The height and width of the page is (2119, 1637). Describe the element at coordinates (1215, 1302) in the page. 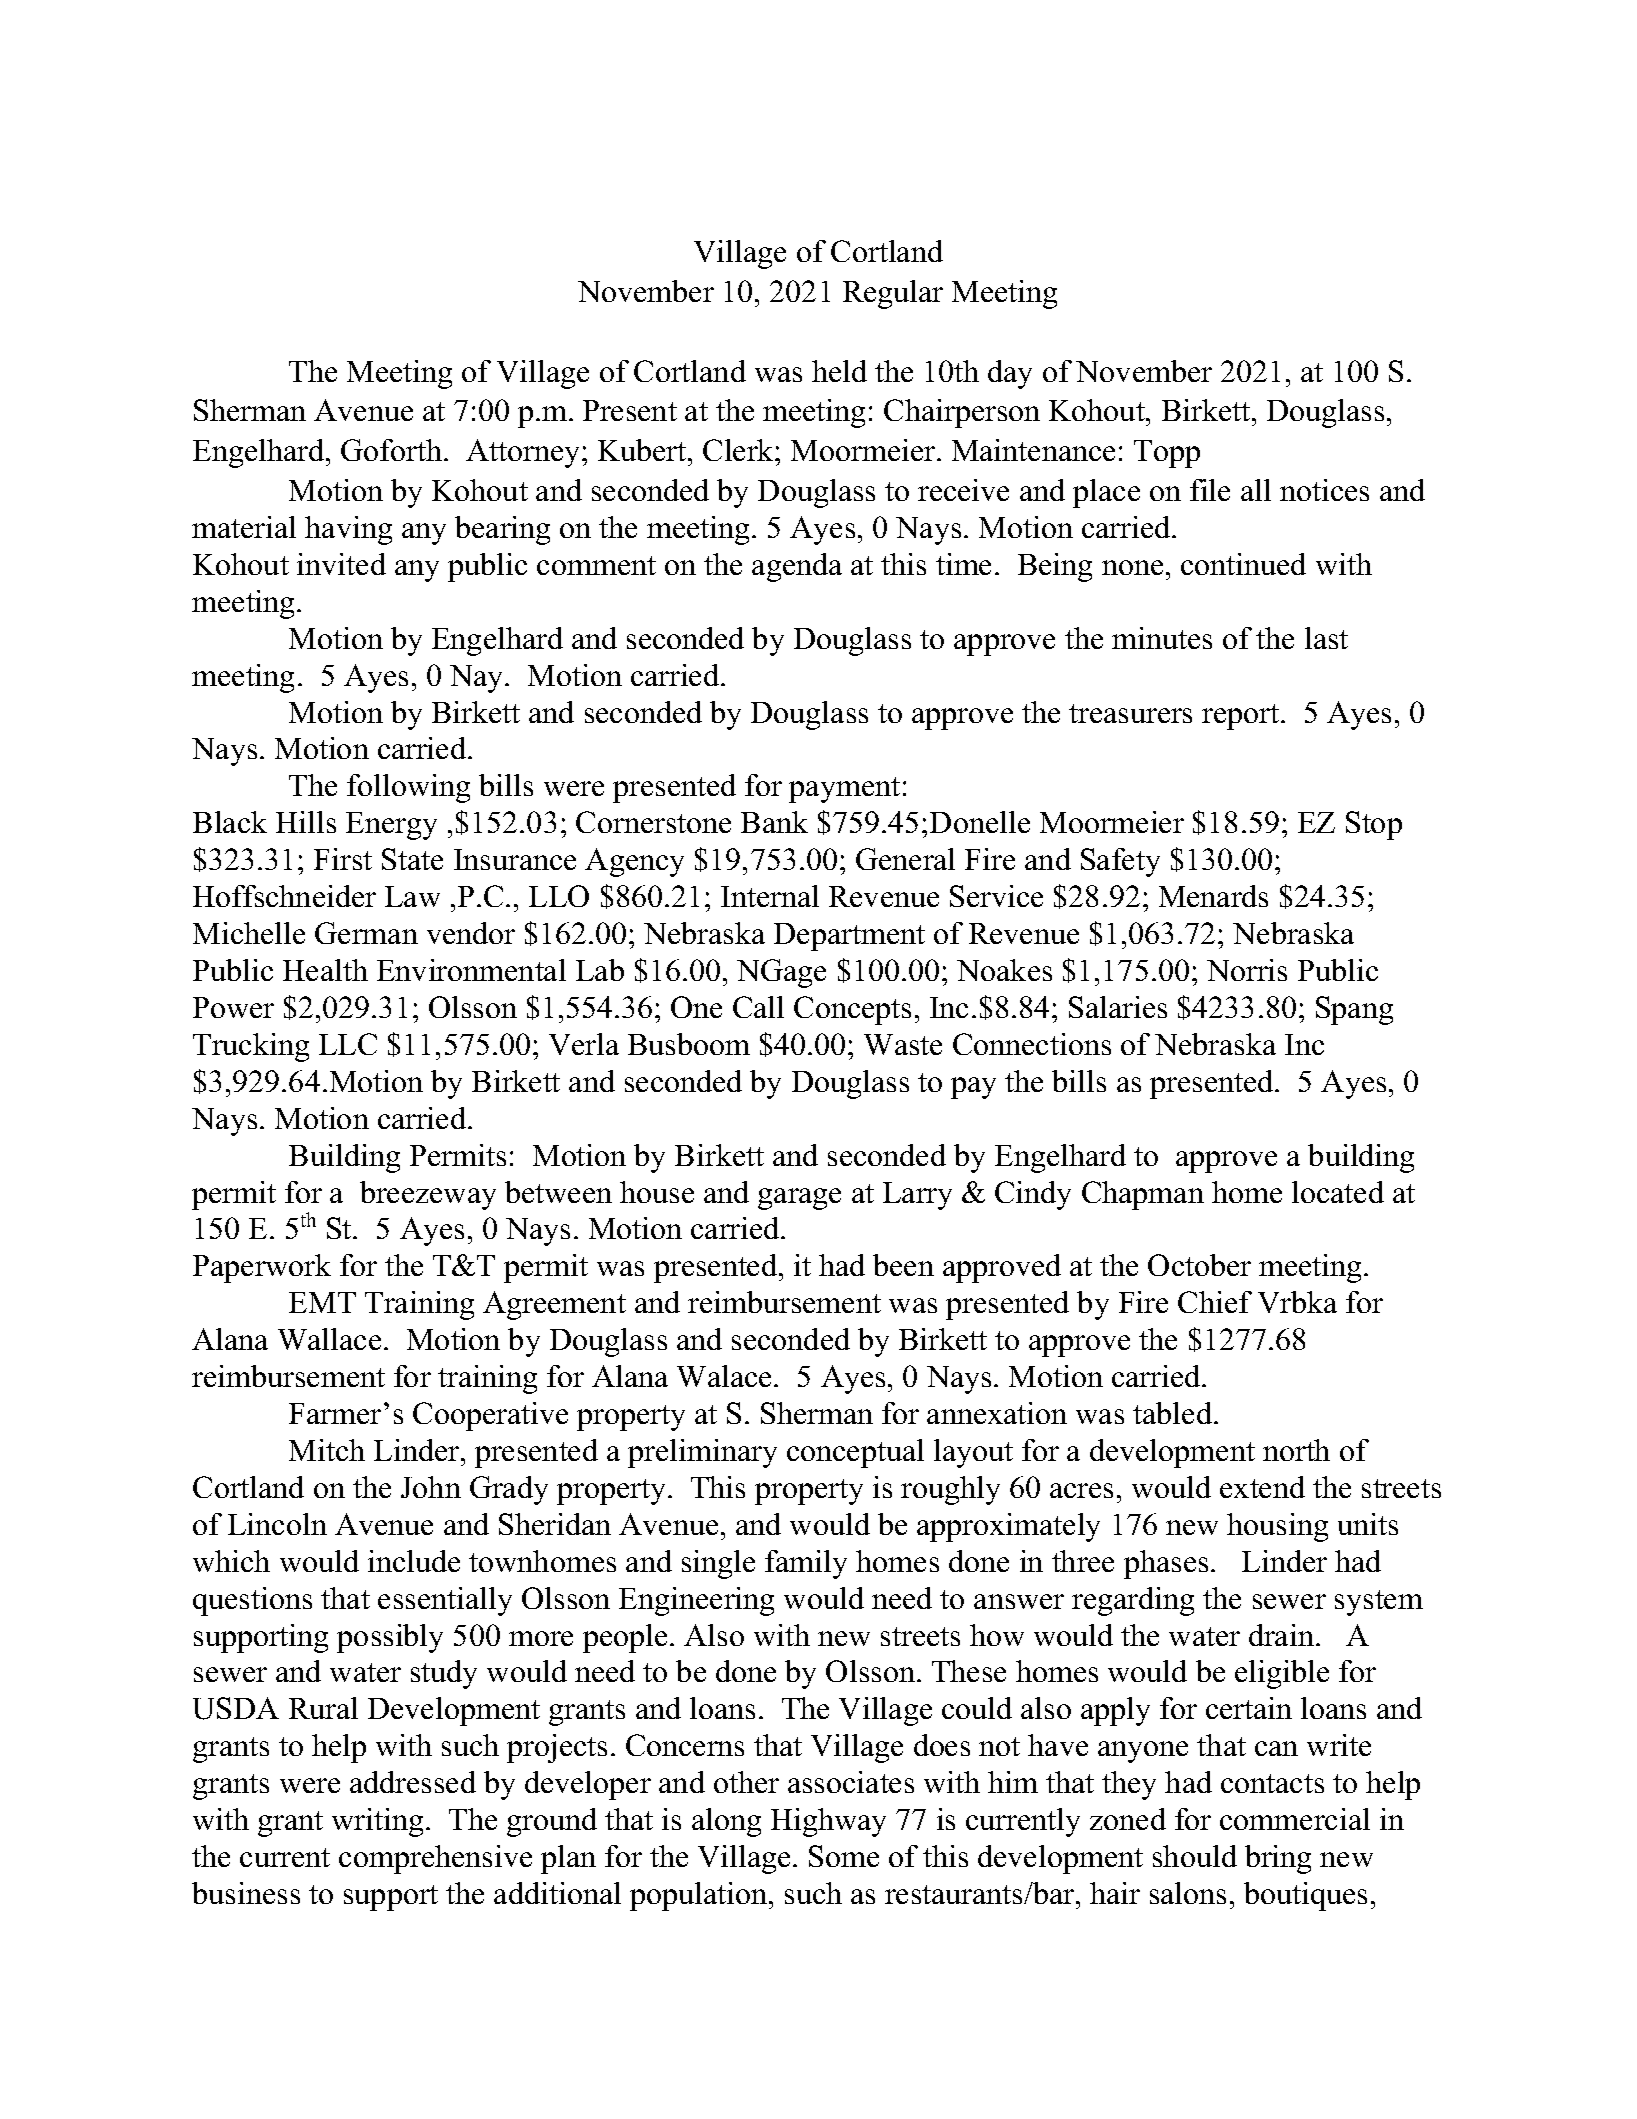

I see `Chief` at that location.
